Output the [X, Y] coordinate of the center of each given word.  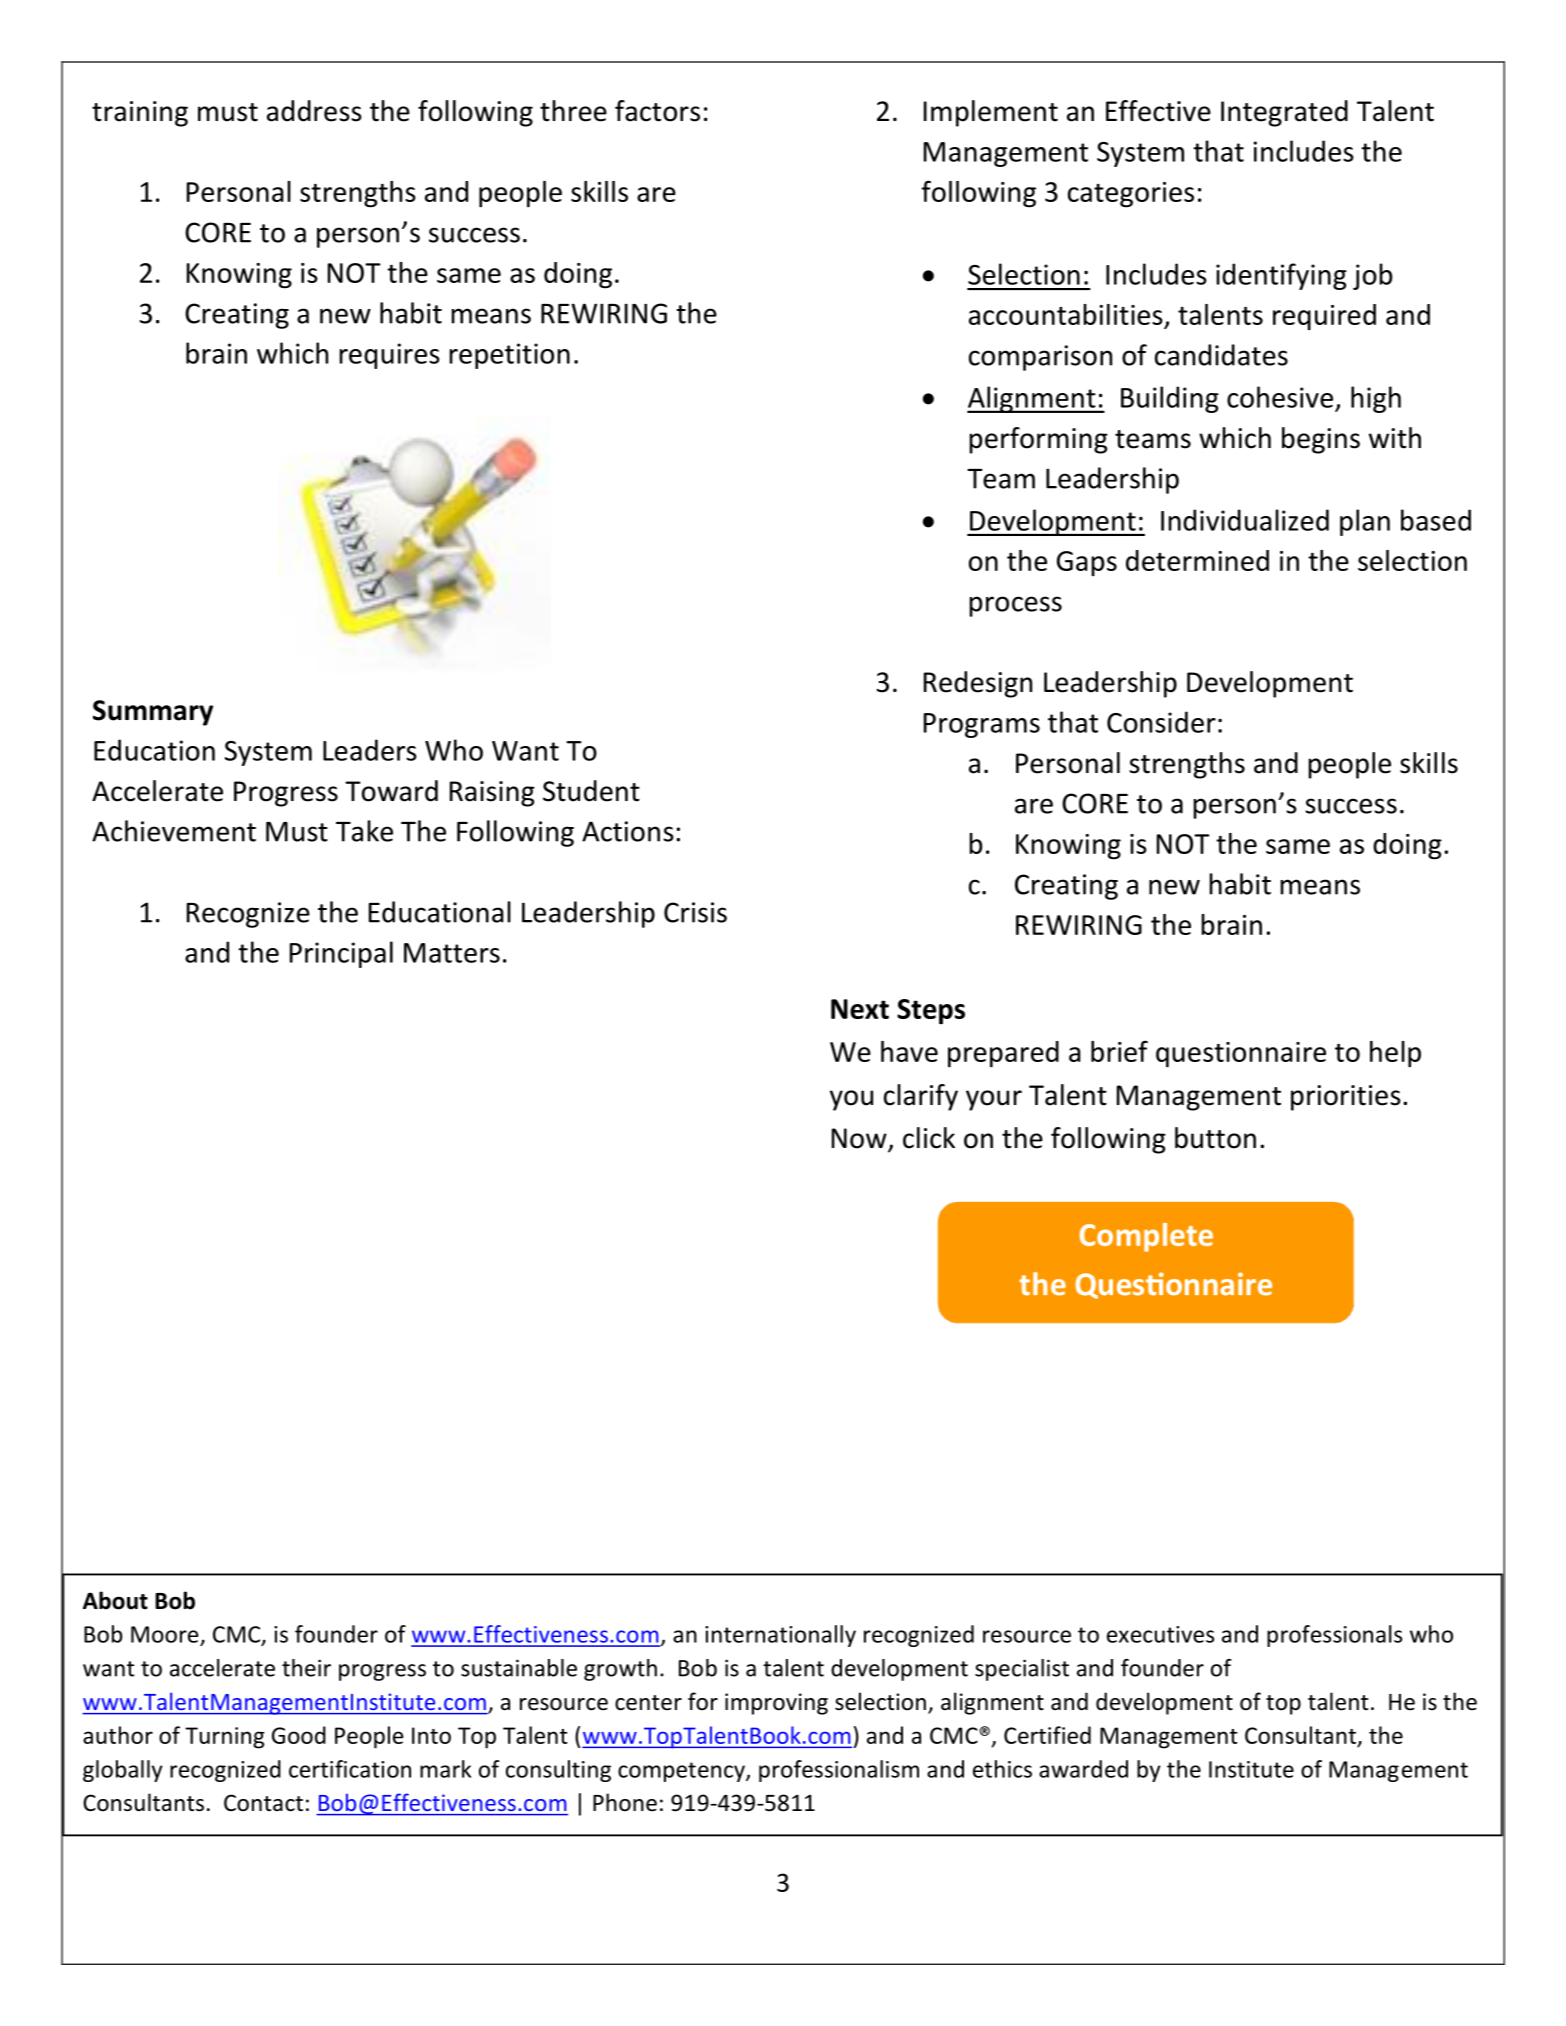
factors [657, 111]
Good [299, 1735]
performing [1038, 440]
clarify [921, 1097]
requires [389, 356]
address [314, 111]
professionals [1334, 1636]
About [115, 1600]
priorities [1346, 1098]
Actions [628, 831]
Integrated [1284, 113]
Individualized [1245, 520]
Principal [341, 954]
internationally [780, 1636]
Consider [1161, 722]
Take [364, 831]
